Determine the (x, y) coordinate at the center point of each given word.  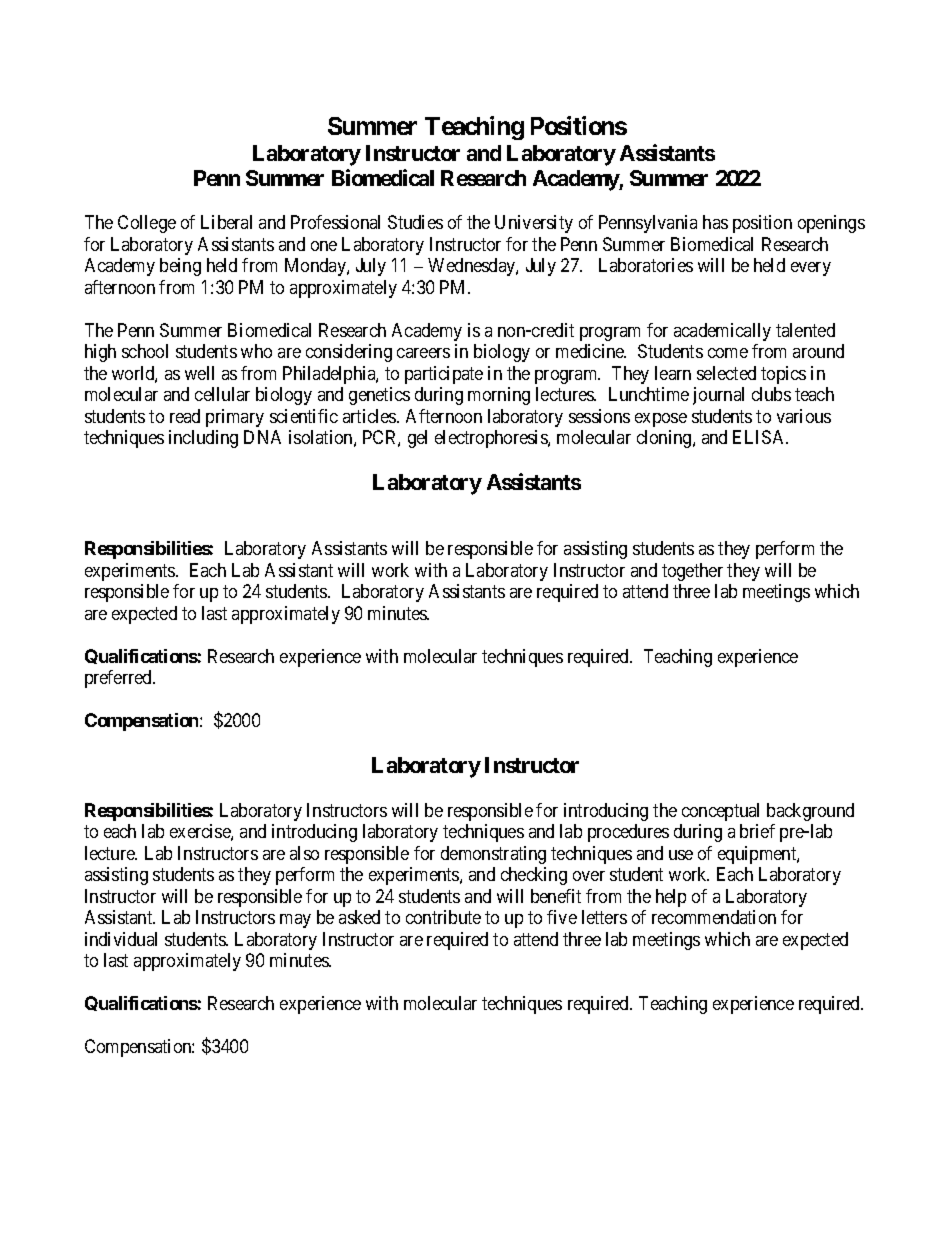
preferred (119, 679)
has (715, 222)
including (203, 439)
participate (444, 375)
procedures (628, 833)
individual (121, 939)
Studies (415, 222)
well (199, 373)
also (304, 853)
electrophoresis (492, 439)
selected (726, 373)
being (180, 267)
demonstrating (493, 855)
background (810, 812)
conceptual (720, 812)
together (692, 572)
